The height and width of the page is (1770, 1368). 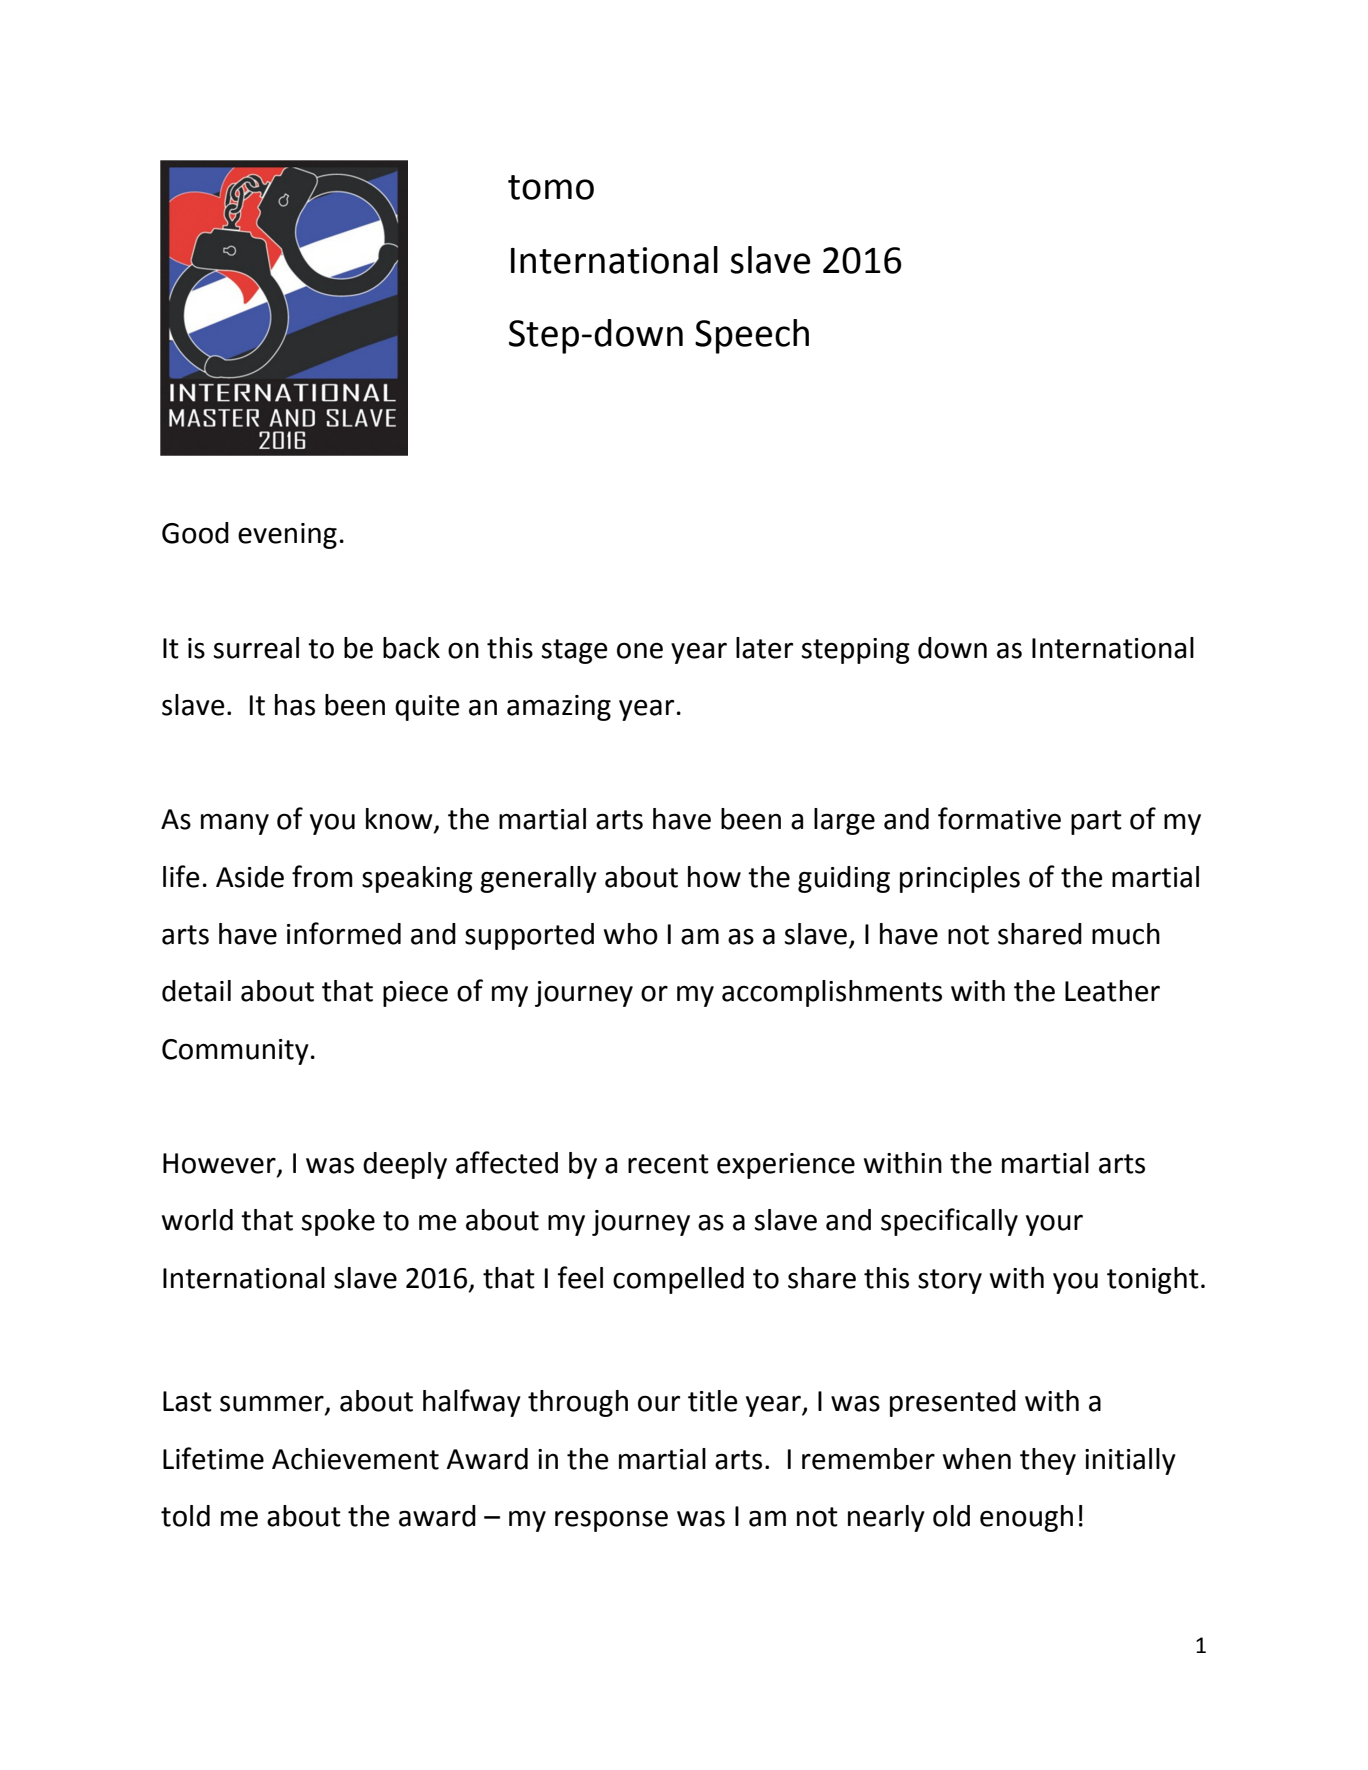 What do you see at coordinates (1054, 1225) in the page?
I see `your` at bounding box center [1054, 1225].
